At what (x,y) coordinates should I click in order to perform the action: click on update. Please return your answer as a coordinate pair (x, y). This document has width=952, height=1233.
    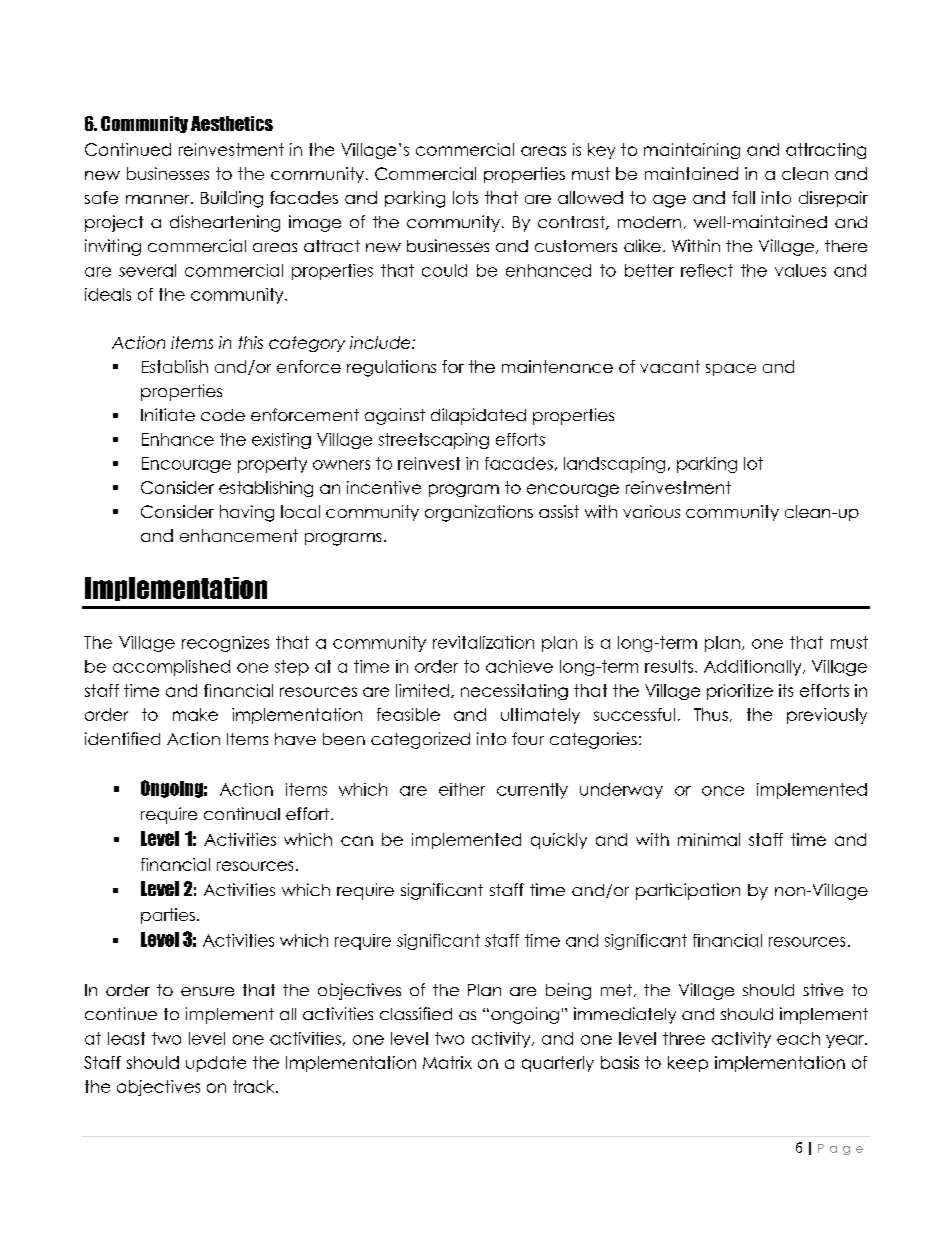
    Looking at the image, I should click on (216, 1064).
